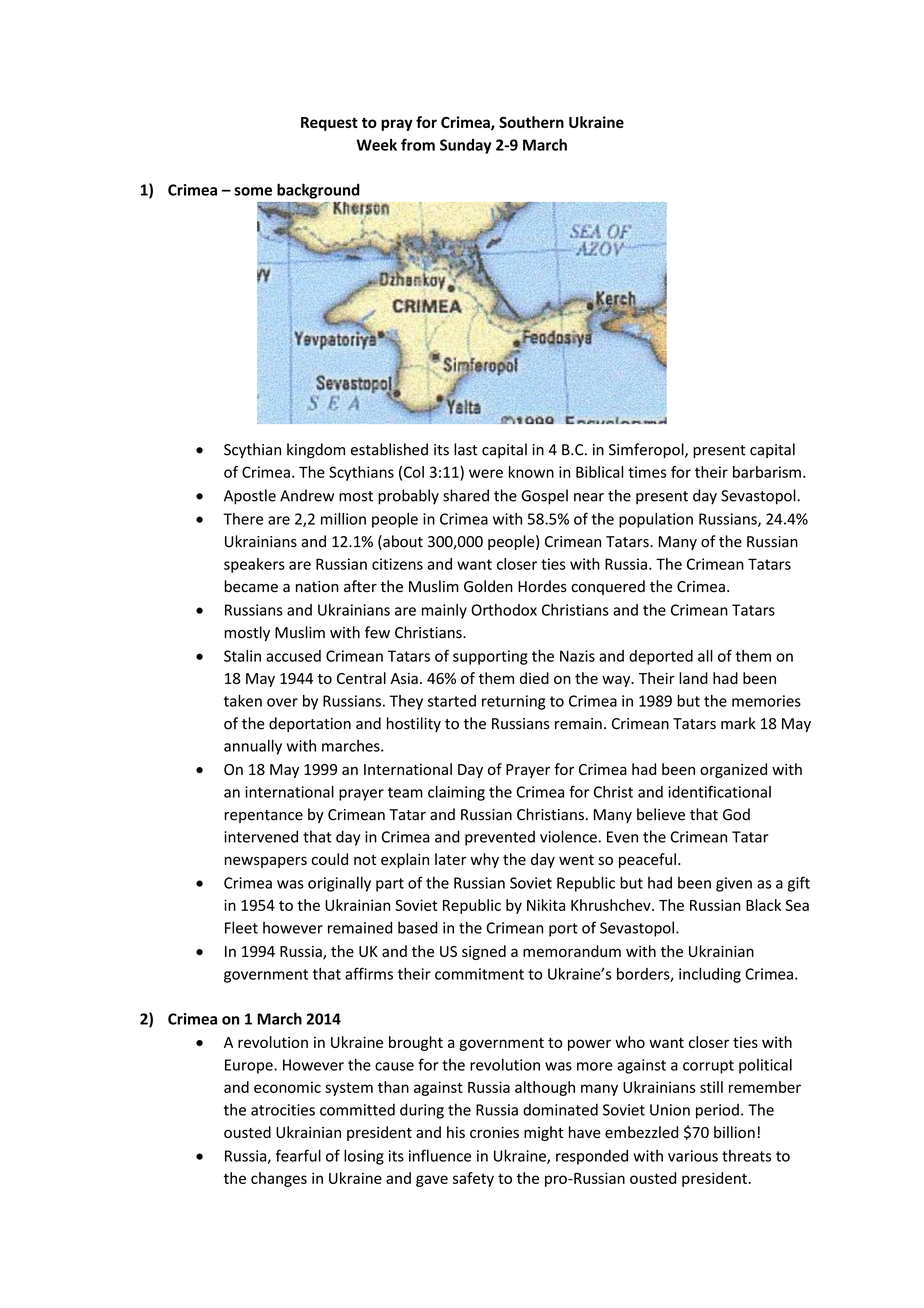  What do you see at coordinates (531, 122) in the screenshot?
I see `Southern` at bounding box center [531, 122].
